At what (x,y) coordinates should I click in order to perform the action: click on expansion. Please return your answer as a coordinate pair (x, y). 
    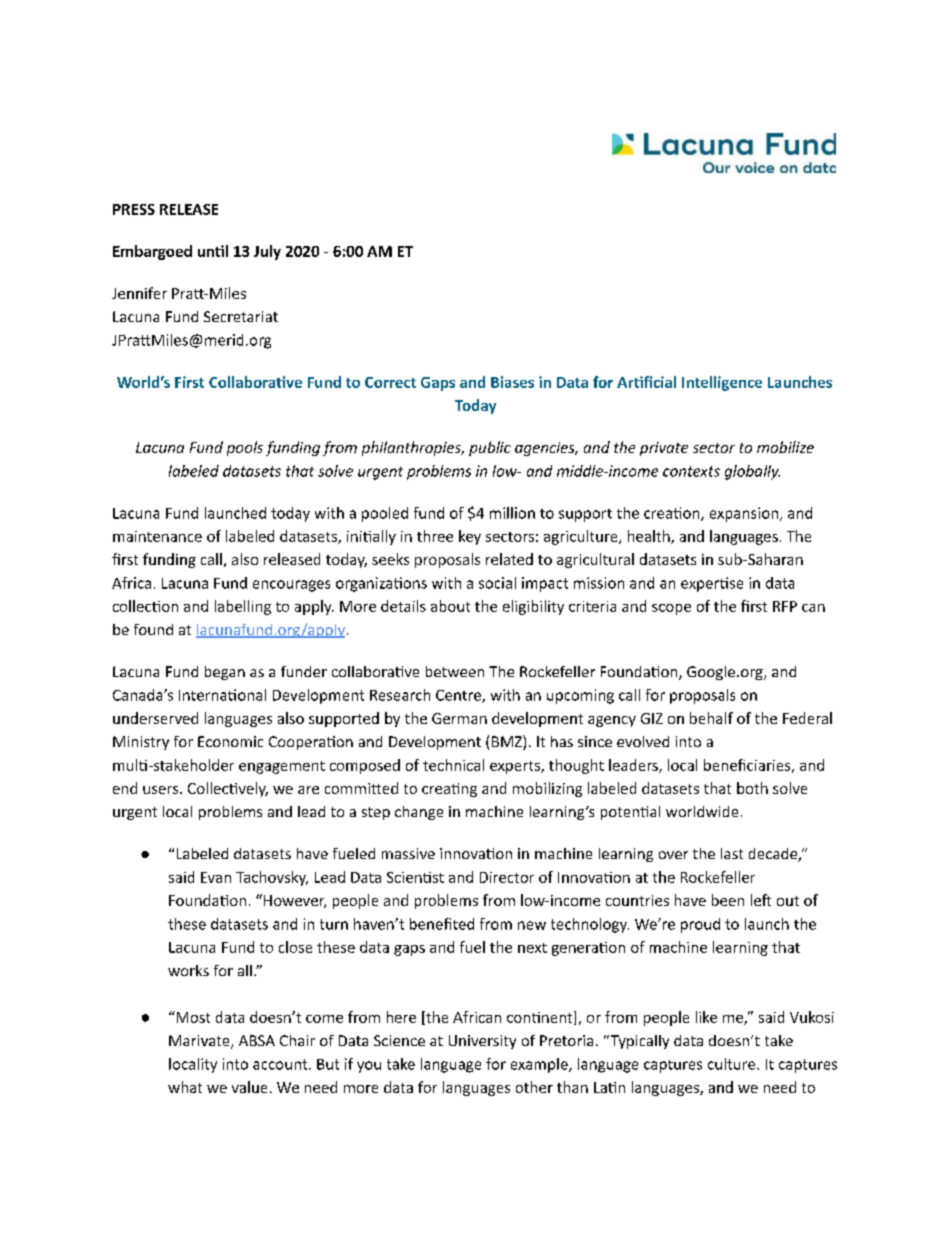
    Looking at the image, I should click on (744, 514).
